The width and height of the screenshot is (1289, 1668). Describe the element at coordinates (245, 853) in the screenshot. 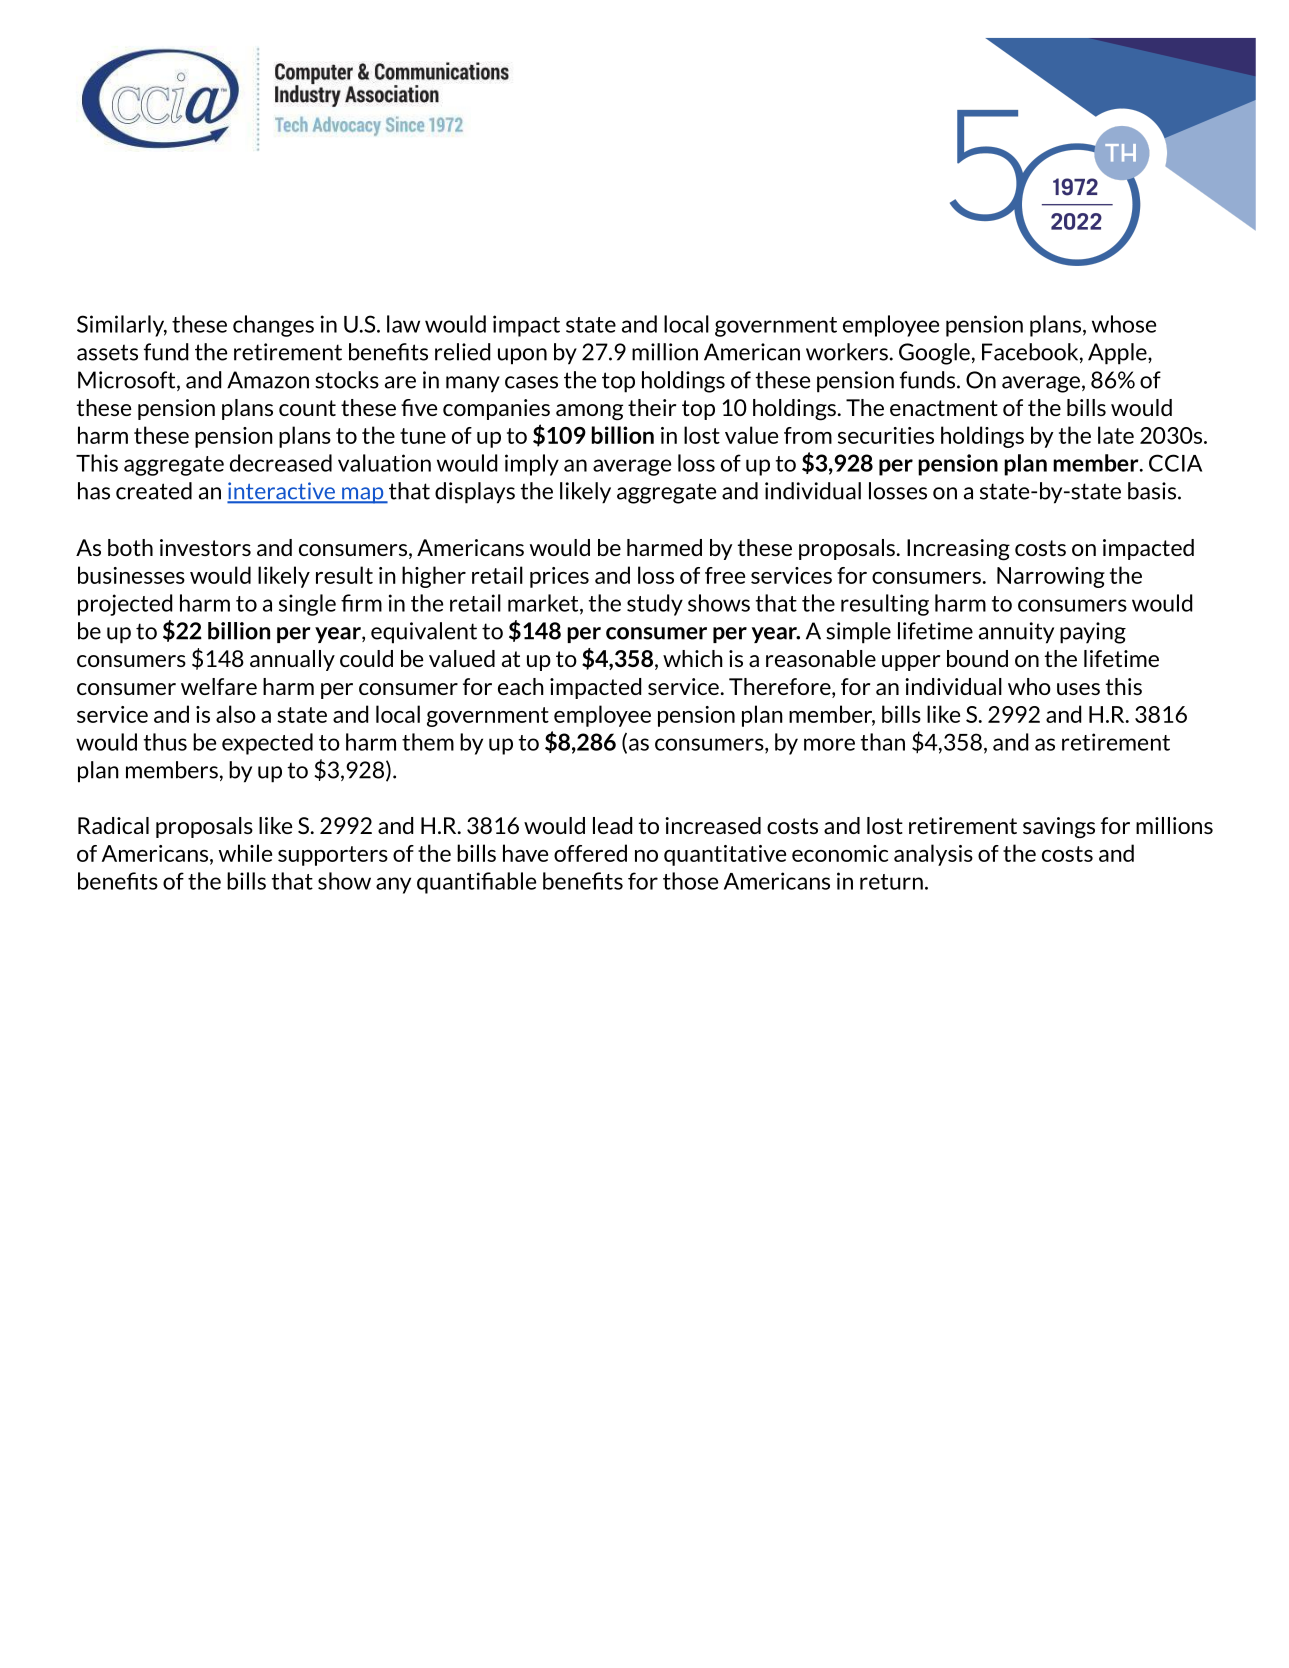

I see `while` at that location.
